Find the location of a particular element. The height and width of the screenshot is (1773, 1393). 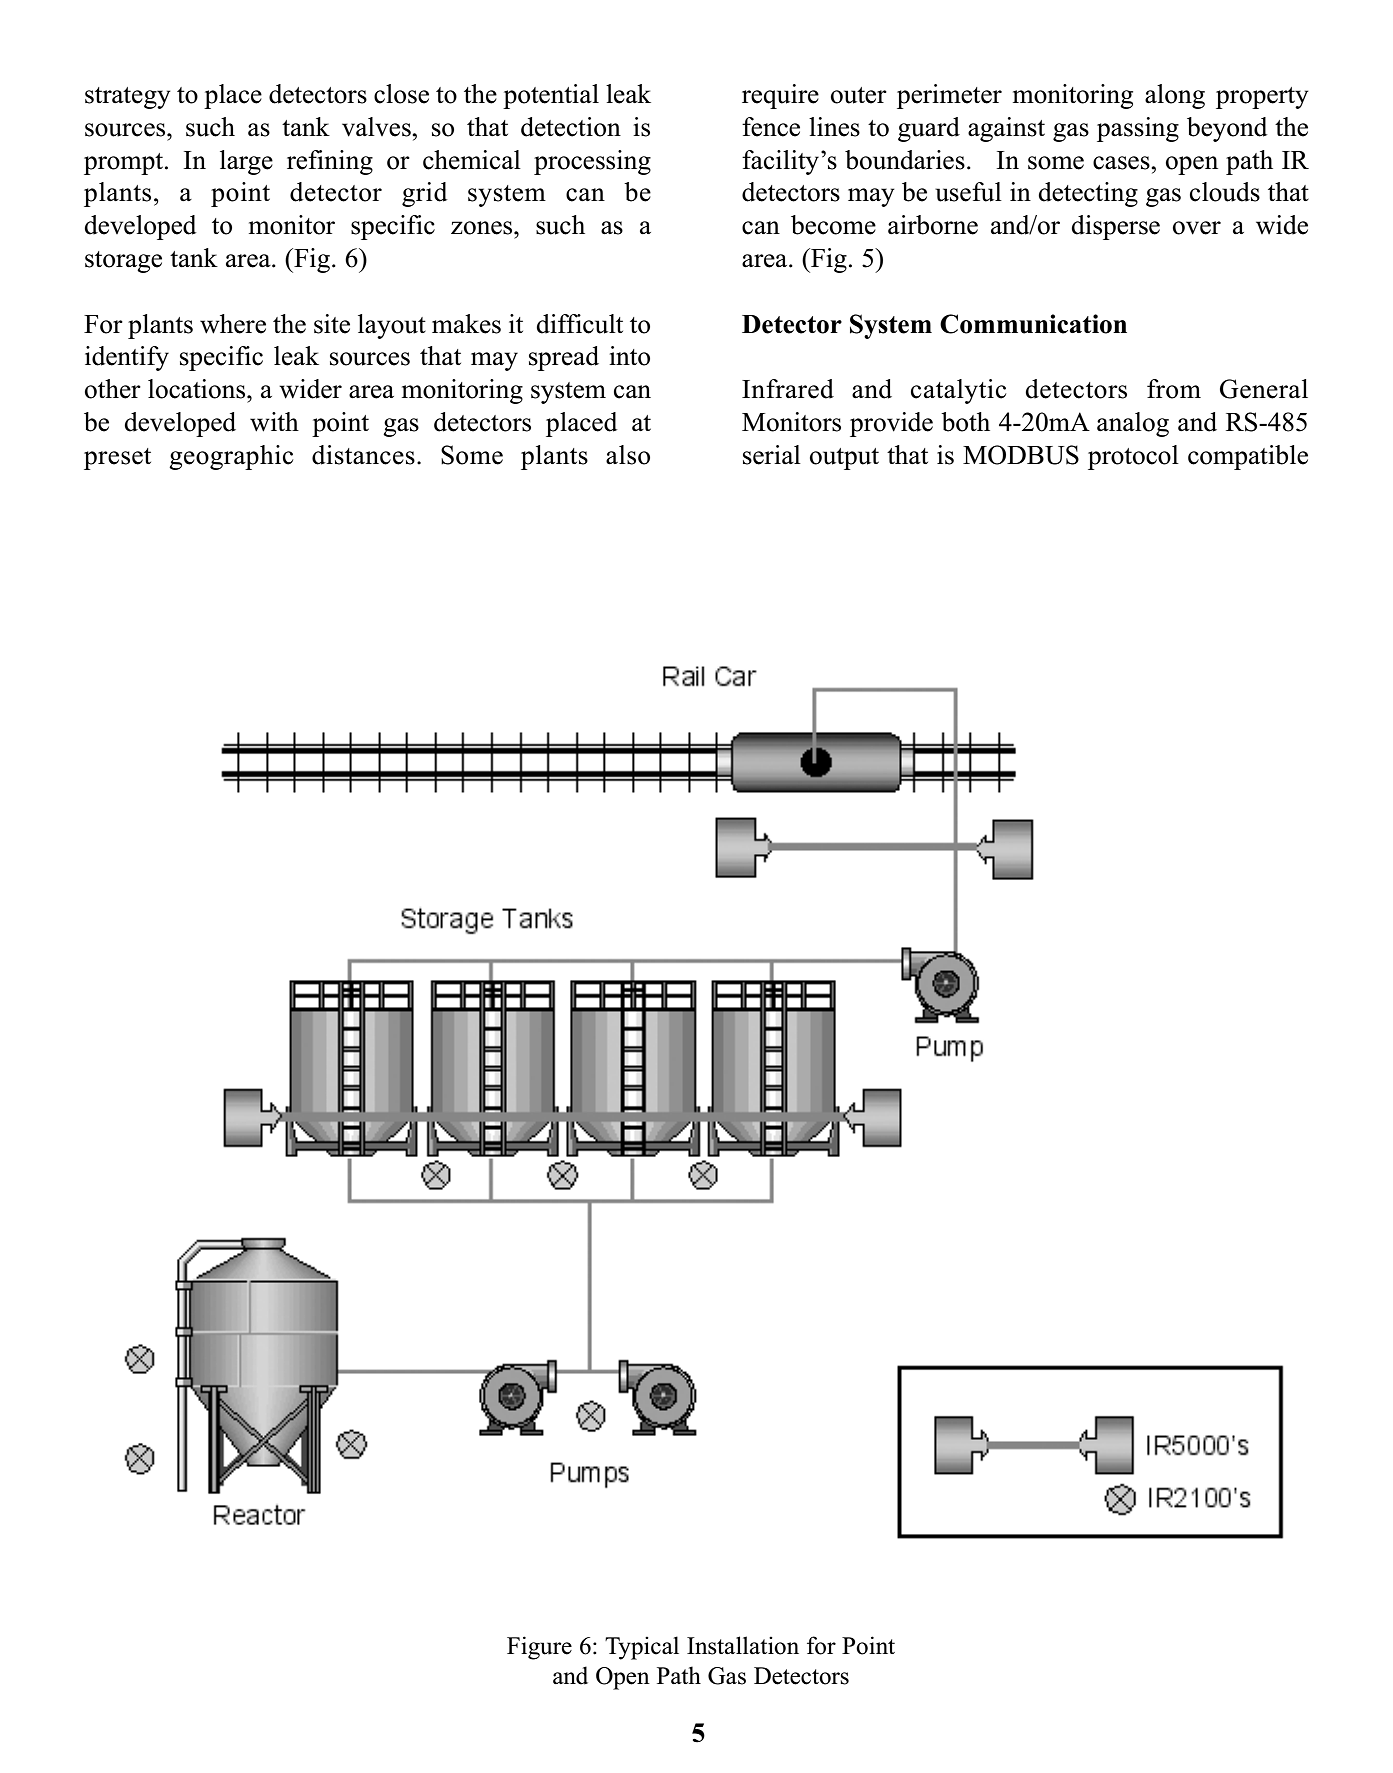

Typical is located at coordinates (642, 1648).
